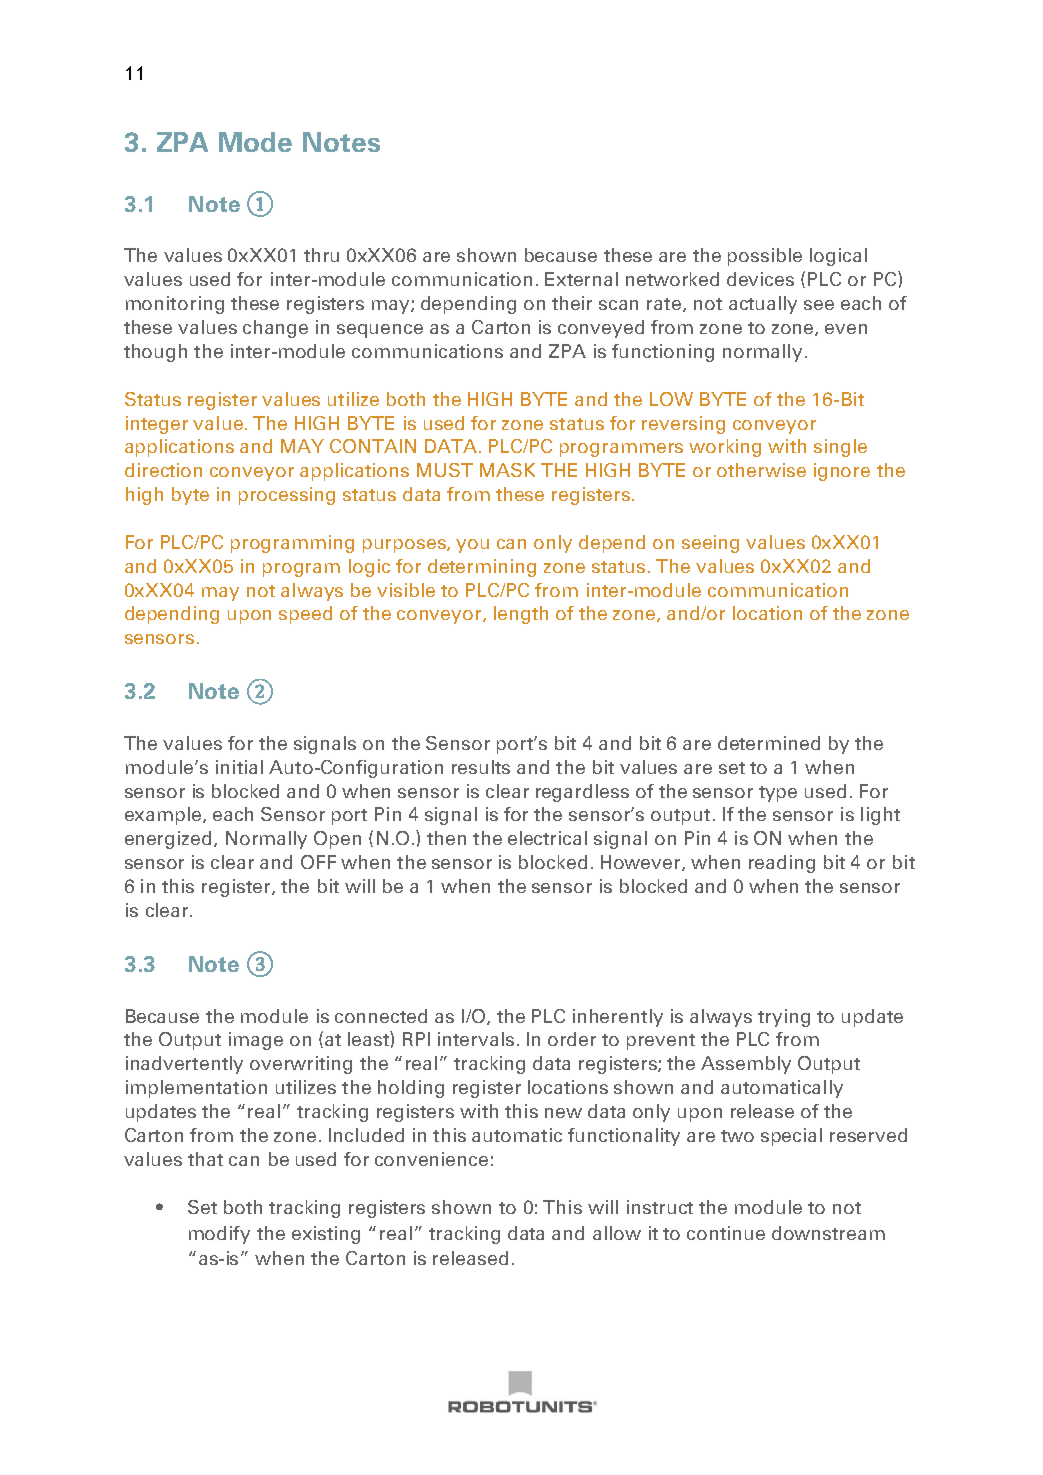 The image size is (1043, 1475). Describe the element at coordinates (219, 1235) in the page. I see `modify` at that location.
